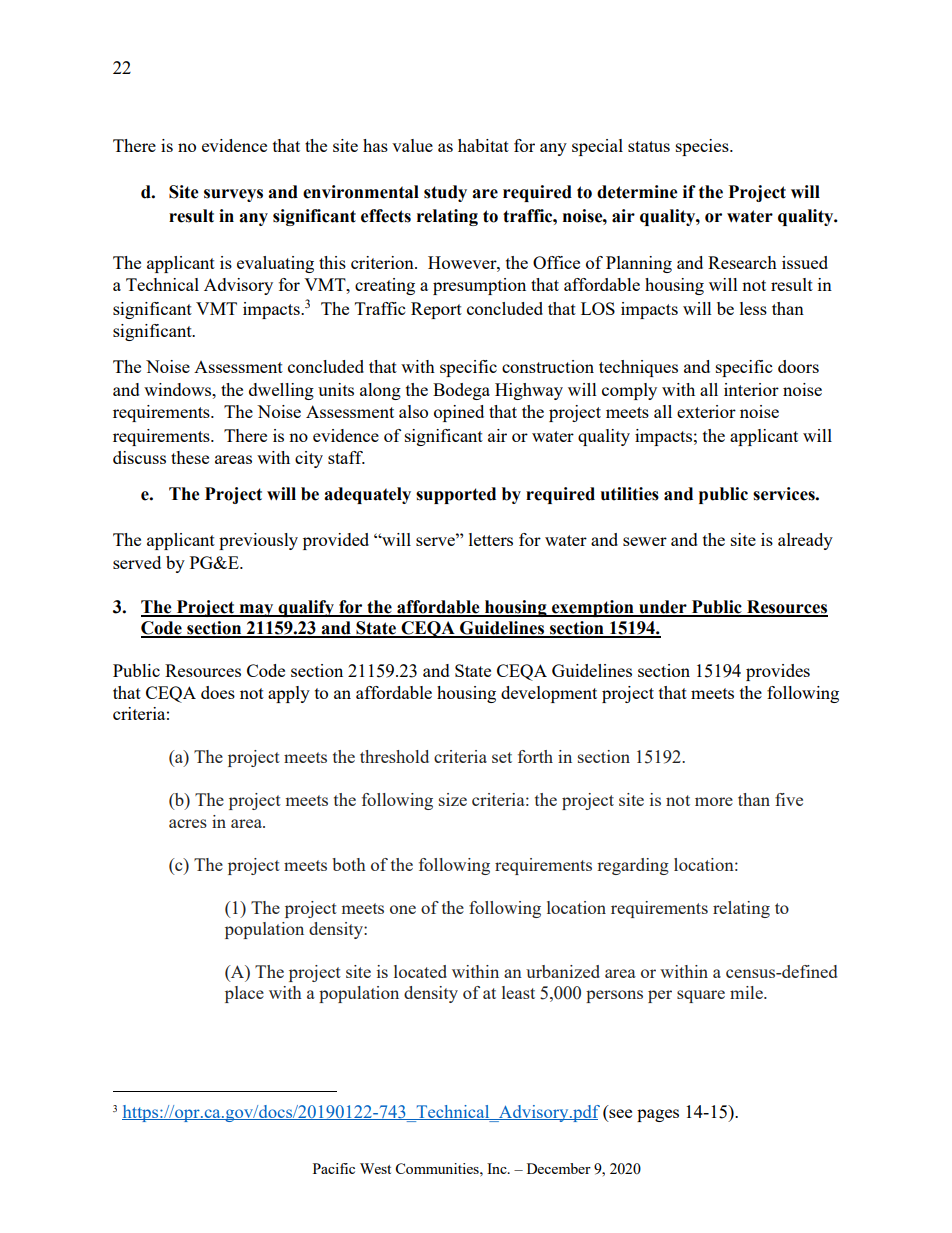 This screenshot has height=1233, width=952. What do you see at coordinates (445, 193) in the screenshot?
I see `study` at bounding box center [445, 193].
